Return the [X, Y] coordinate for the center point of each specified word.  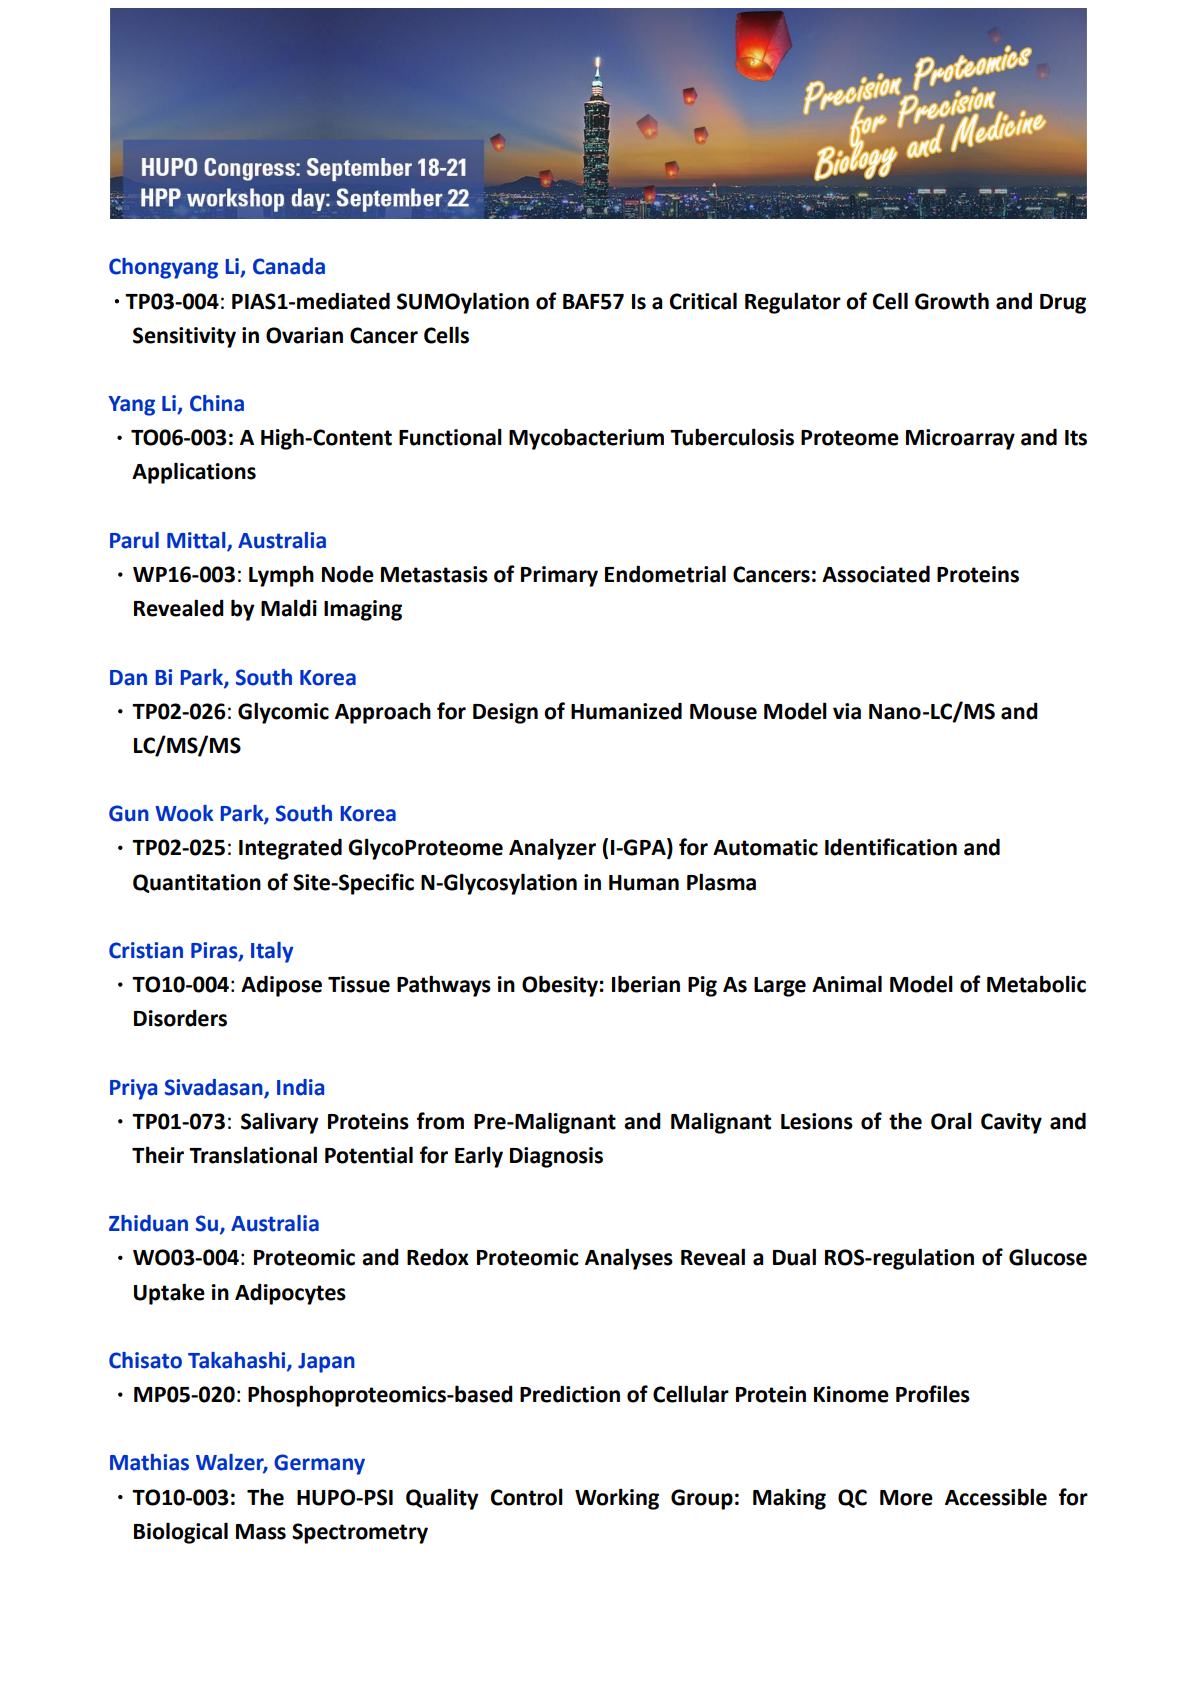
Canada [289, 266]
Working [617, 1499]
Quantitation [197, 883]
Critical [703, 301]
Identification [891, 847]
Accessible [996, 1497]
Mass [261, 1532]
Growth [952, 301]
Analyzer [552, 849]
